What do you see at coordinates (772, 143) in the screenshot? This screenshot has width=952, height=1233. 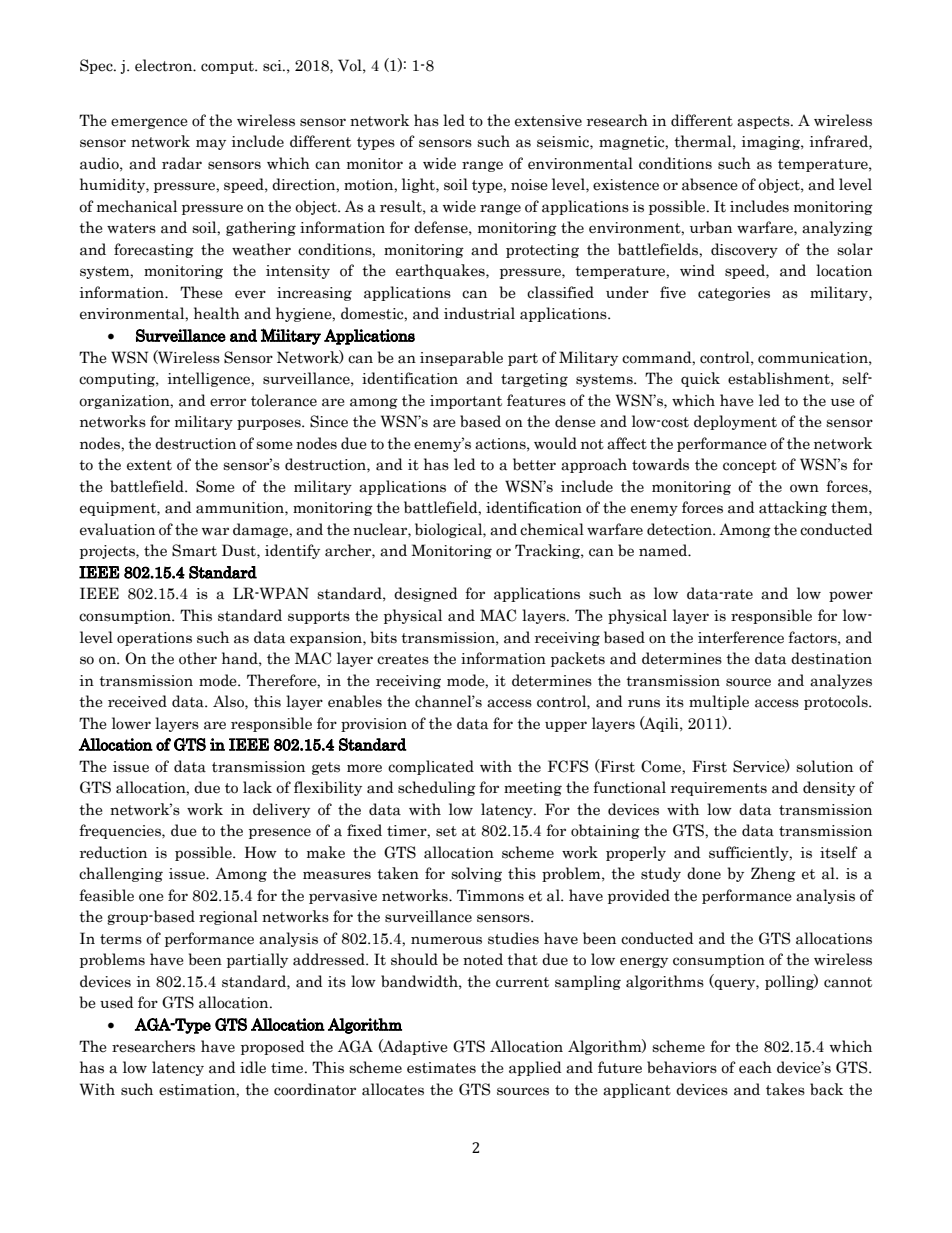 I see `imaging` at bounding box center [772, 143].
